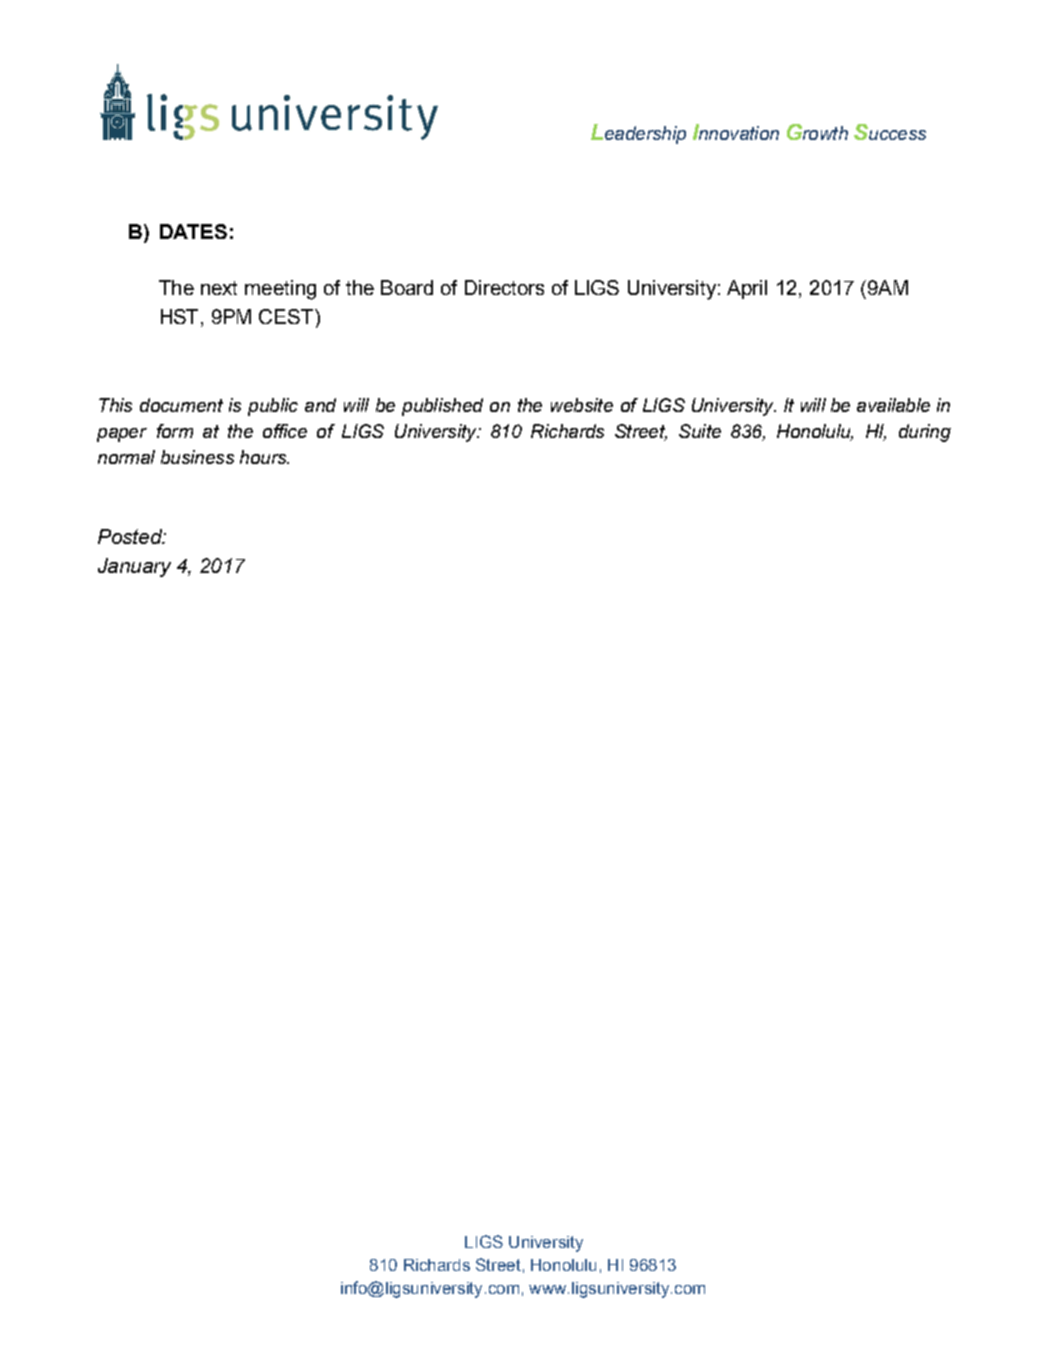 The image size is (1048, 1356). I want to click on Suite, so click(700, 431).
